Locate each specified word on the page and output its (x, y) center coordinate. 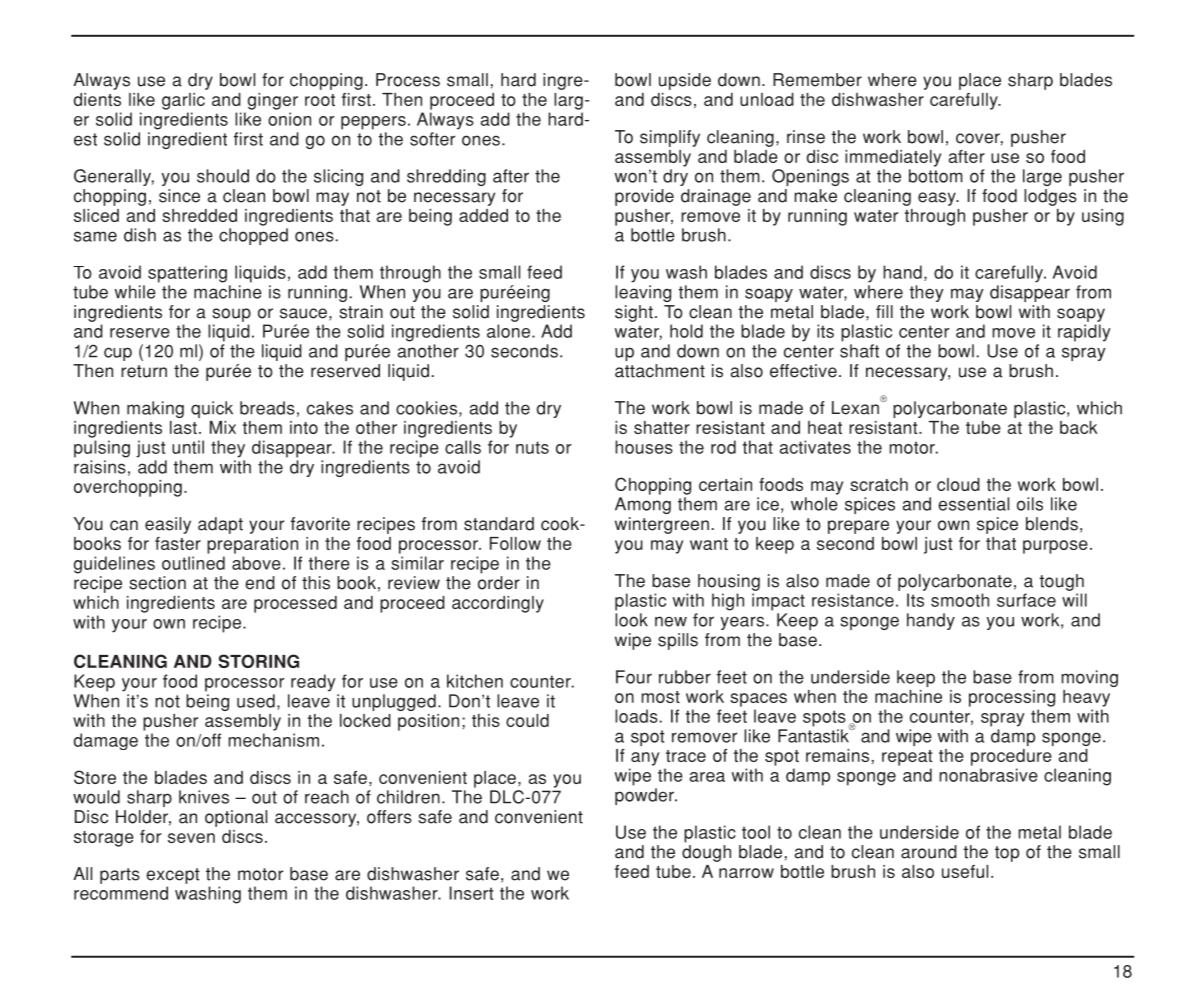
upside (685, 81)
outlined (193, 563)
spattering (187, 274)
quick (212, 409)
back (1079, 427)
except (173, 876)
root (320, 100)
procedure (1011, 757)
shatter (662, 427)
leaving (643, 293)
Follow (515, 543)
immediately (893, 158)
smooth (960, 600)
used (256, 701)
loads (636, 716)
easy (938, 199)
